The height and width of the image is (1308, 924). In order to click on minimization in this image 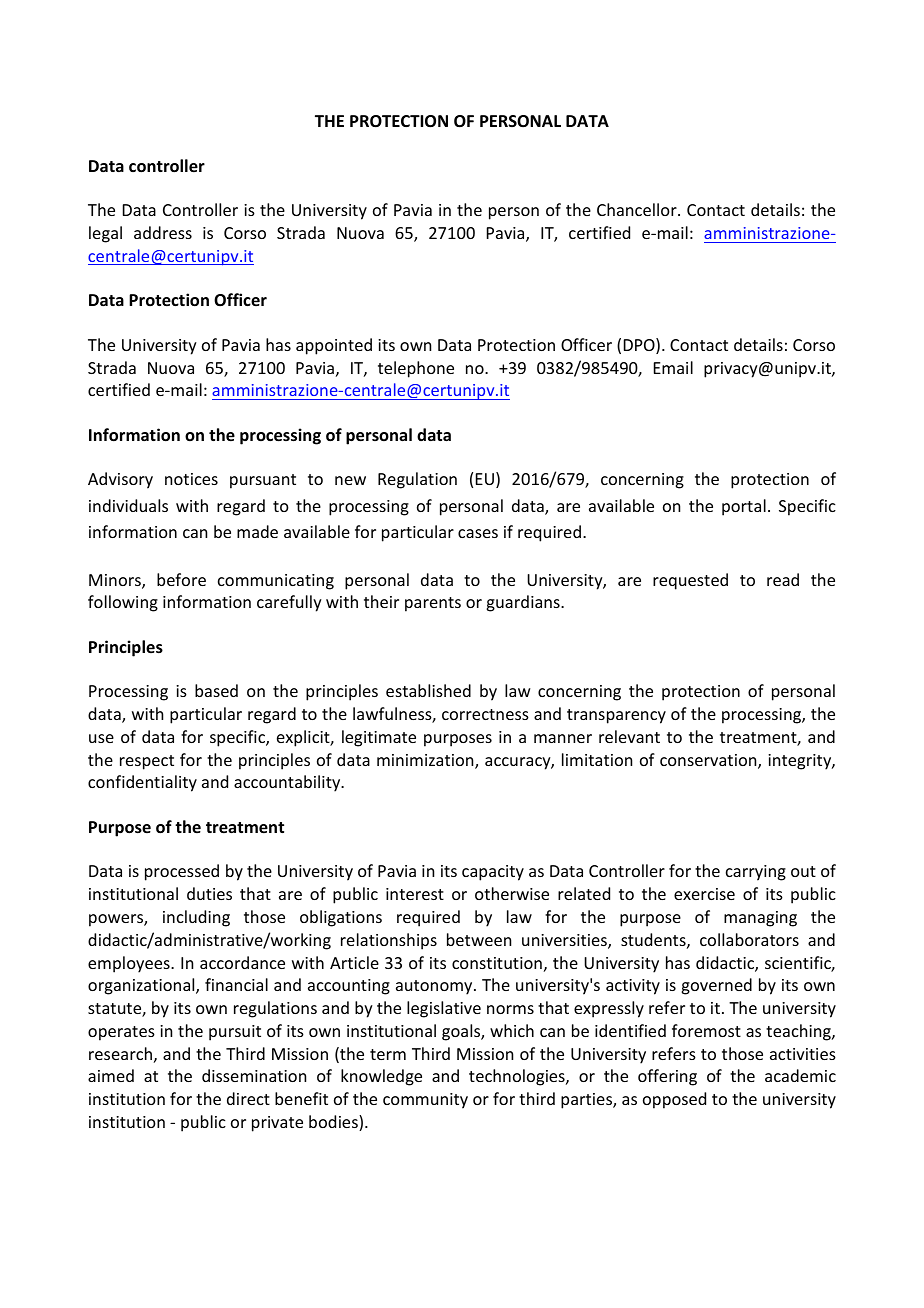, I will do `click(426, 761)`.
